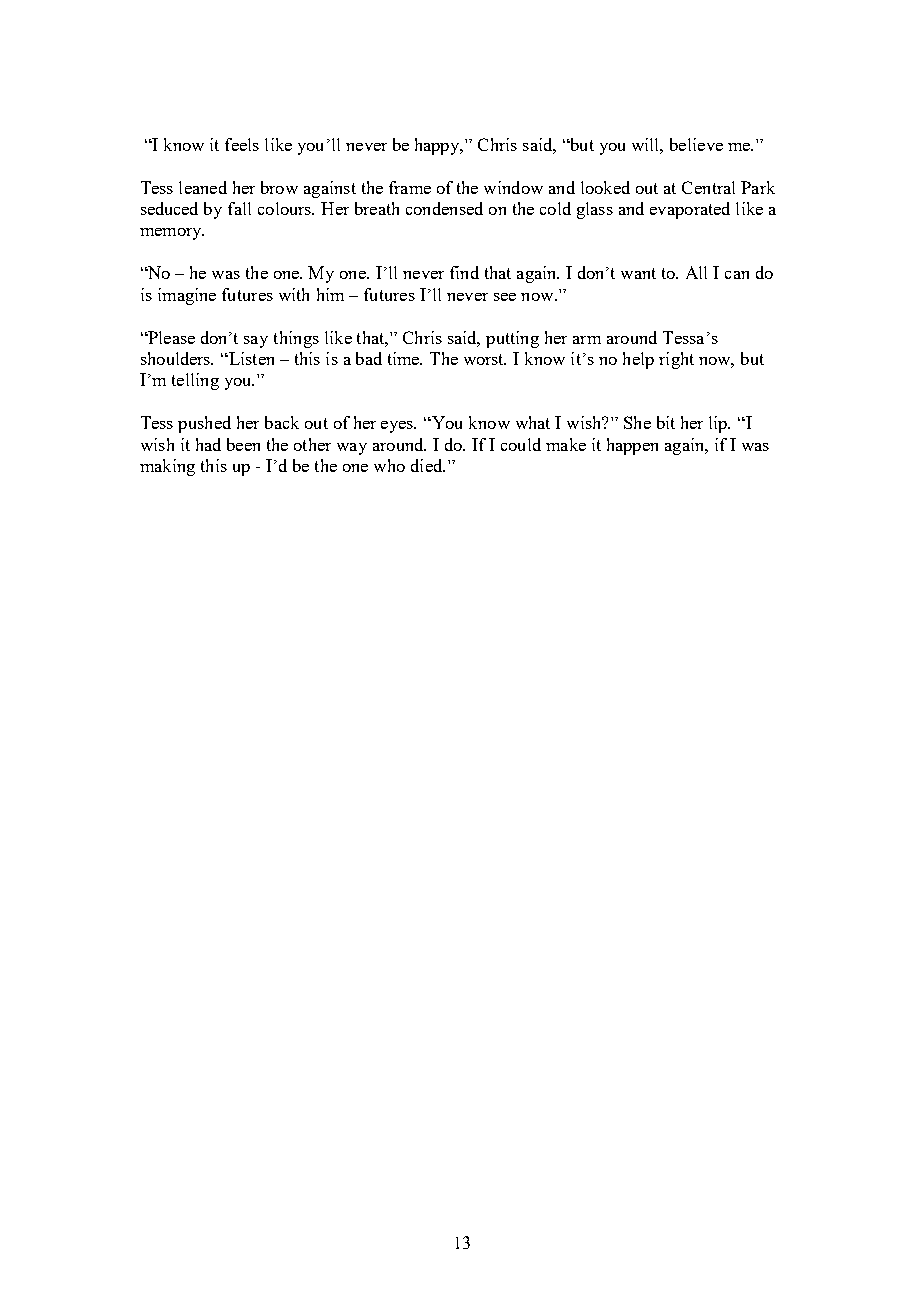 The image size is (924, 1308). What do you see at coordinates (438, 146) in the screenshot?
I see `happy` at bounding box center [438, 146].
